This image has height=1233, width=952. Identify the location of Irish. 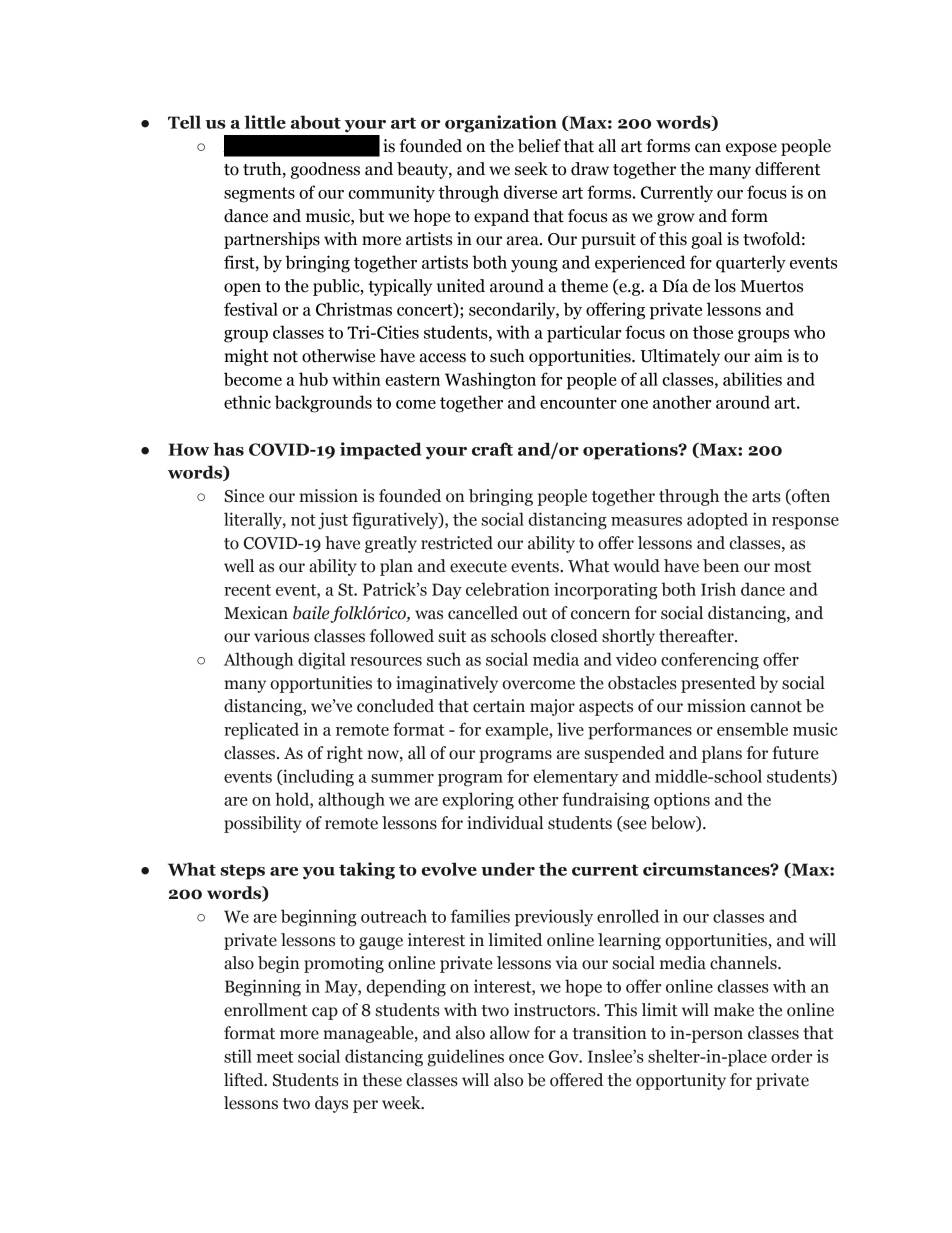
(718, 589).
